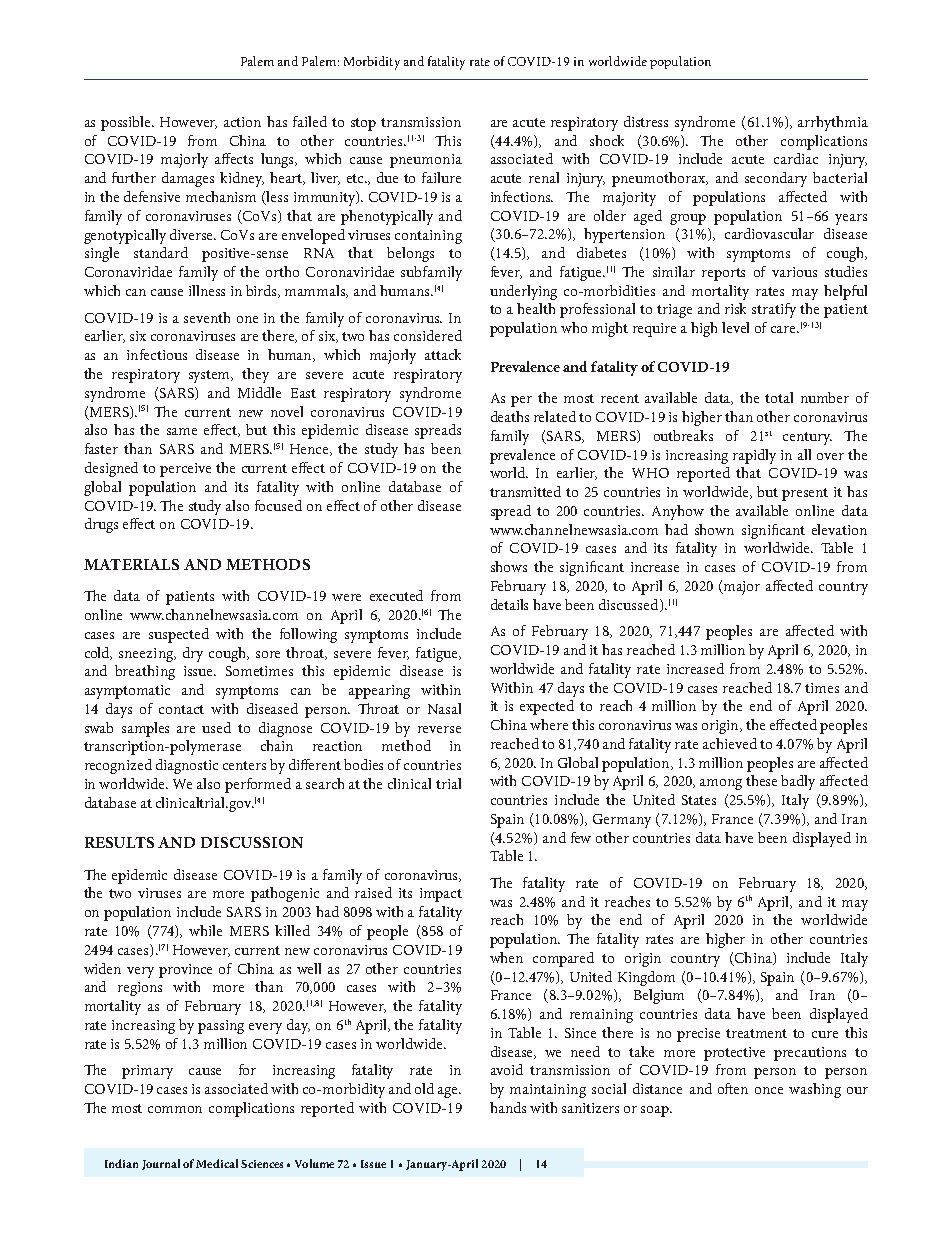 The image size is (952, 1233). What do you see at coordinates (441, 895) in the screenshot?
I see `impact` at bounding box center [441, 895].
